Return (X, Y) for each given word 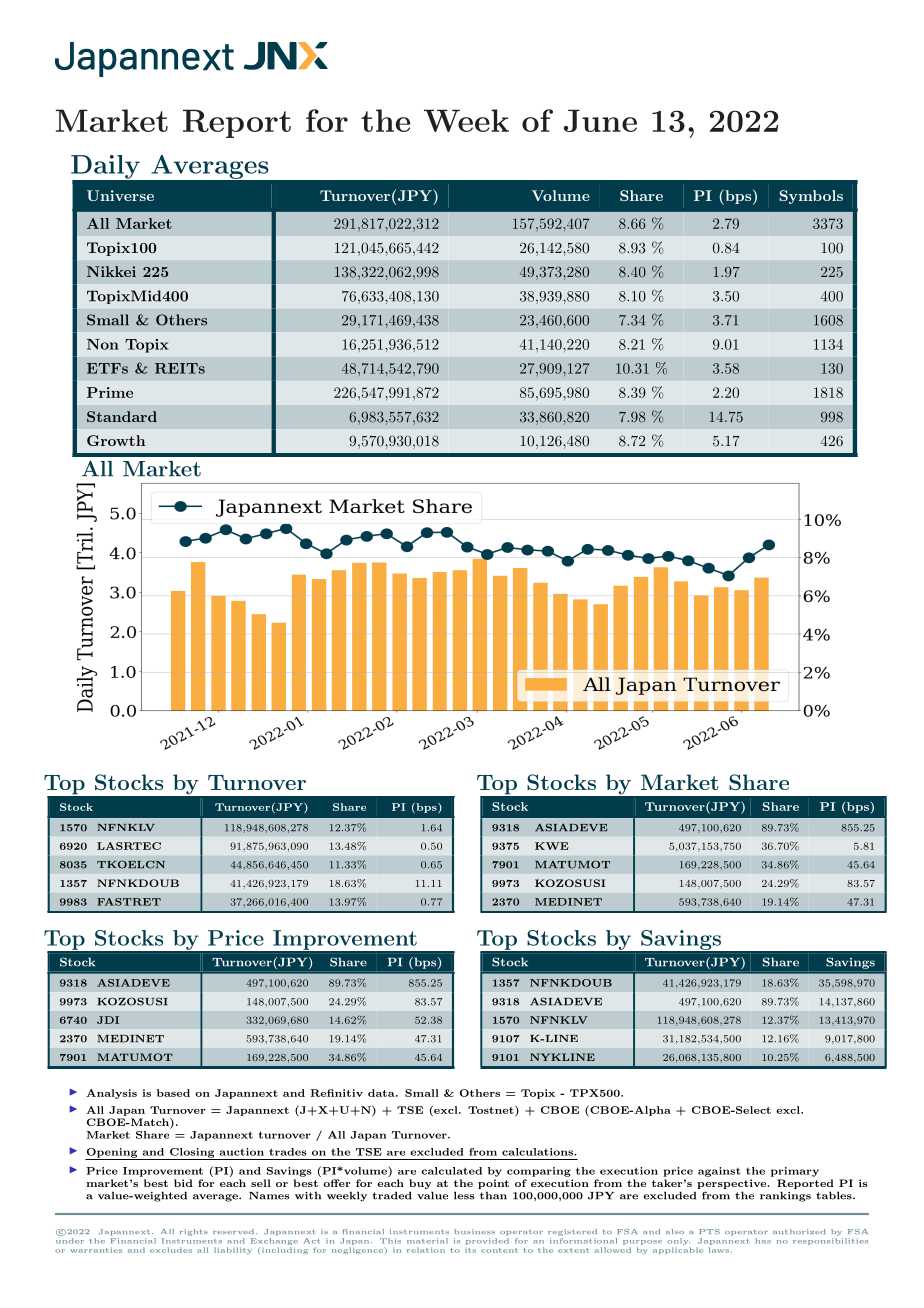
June (600, 120)
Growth (116, 440)
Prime (110, 392)
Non (103, 344)
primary (795, 1172)
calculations (538, 1152)
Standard (122, 416)
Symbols (811, 197)
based (173, 1093)
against (719, 1172)
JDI (108, 1020)
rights (194, 1232)
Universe (120, 195)
